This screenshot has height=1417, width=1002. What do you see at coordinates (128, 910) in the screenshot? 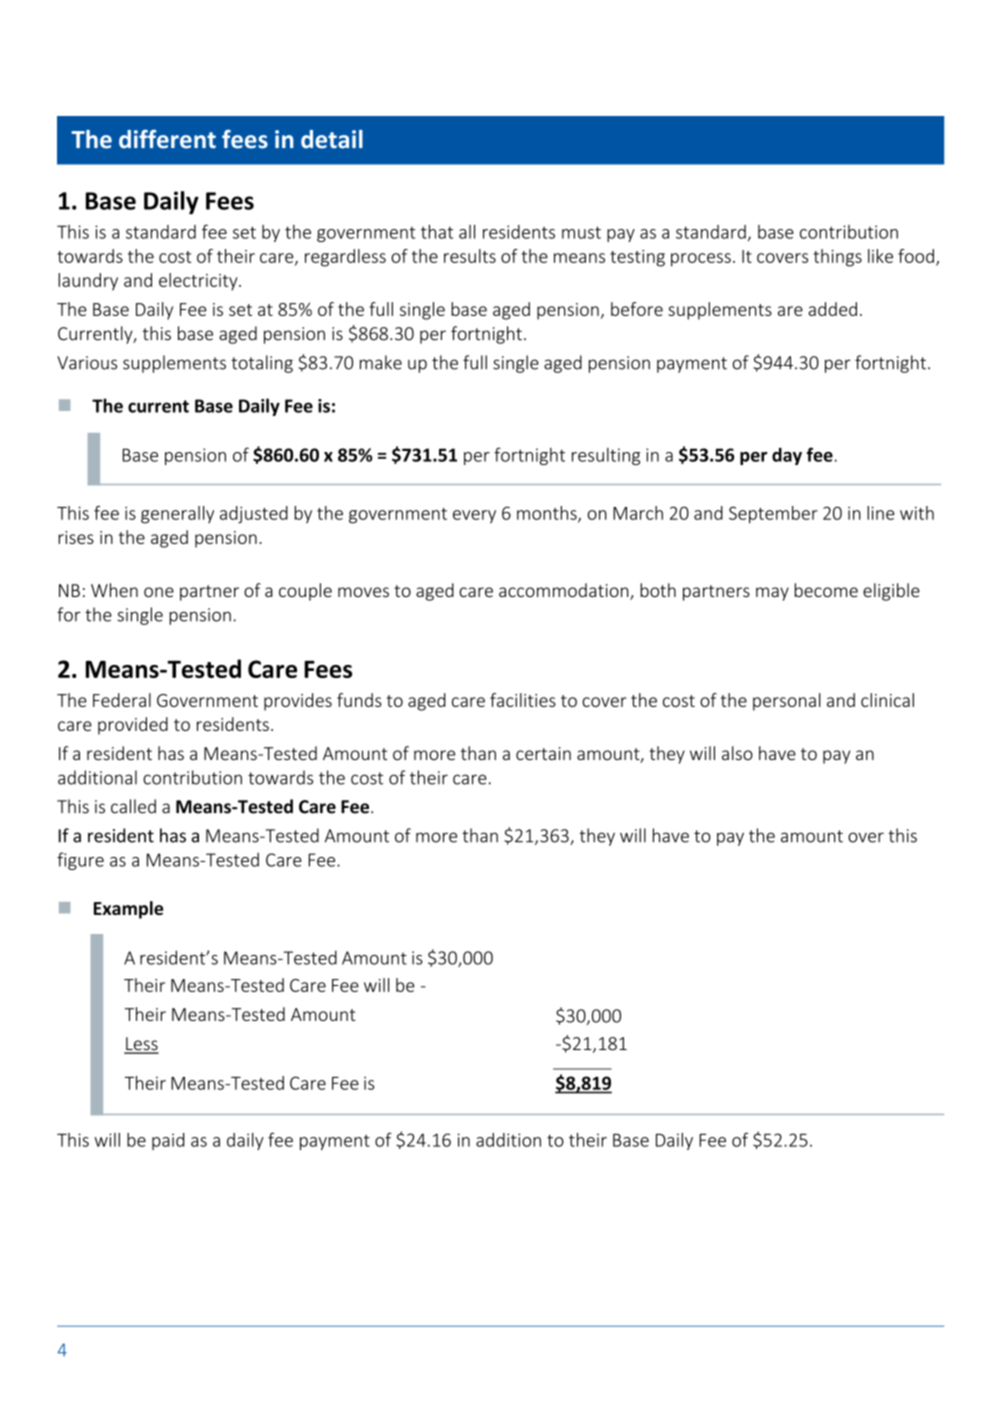
I see `Example` at bounding box center [128, 910].
